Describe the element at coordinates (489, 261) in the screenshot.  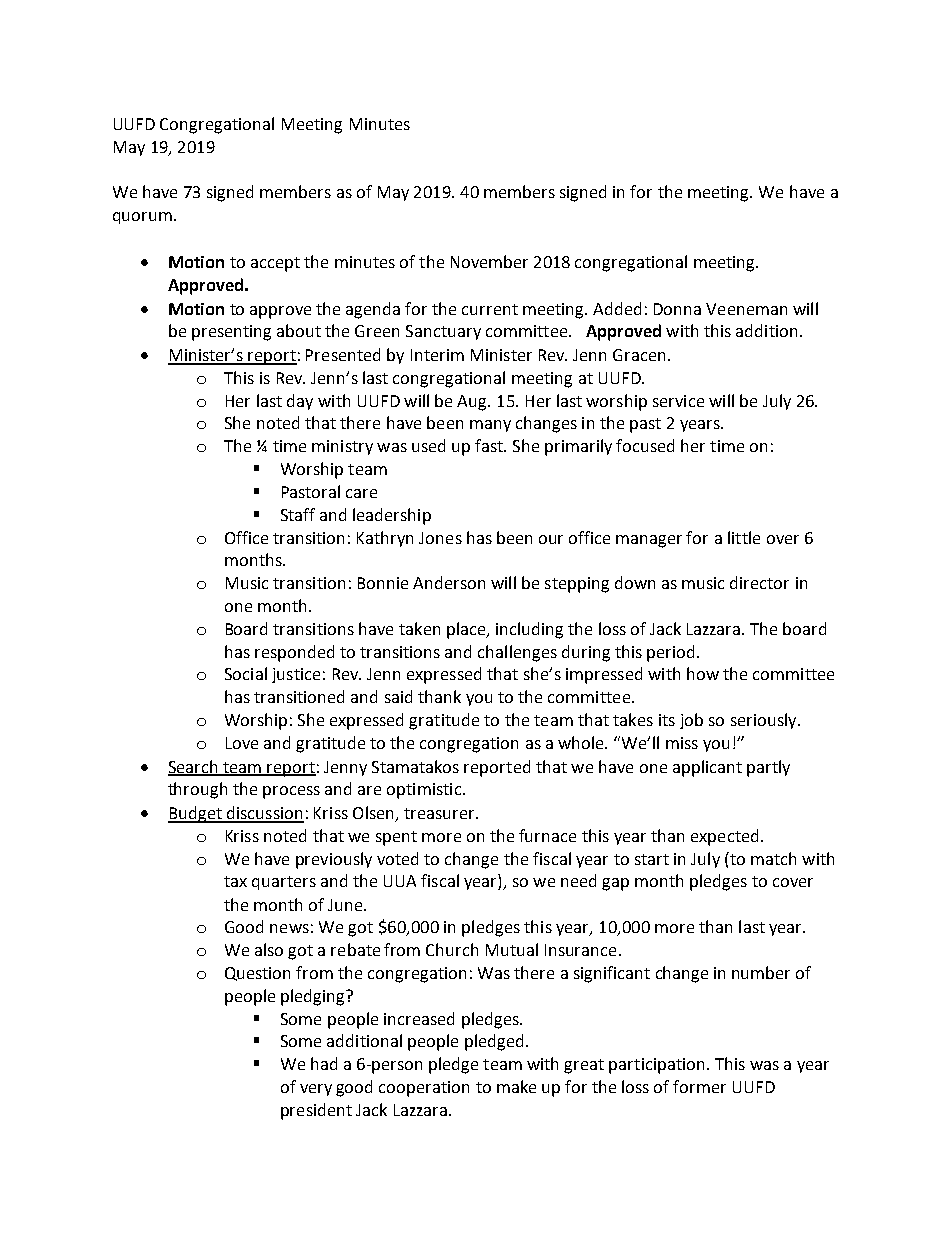
I see `November` at that location.
